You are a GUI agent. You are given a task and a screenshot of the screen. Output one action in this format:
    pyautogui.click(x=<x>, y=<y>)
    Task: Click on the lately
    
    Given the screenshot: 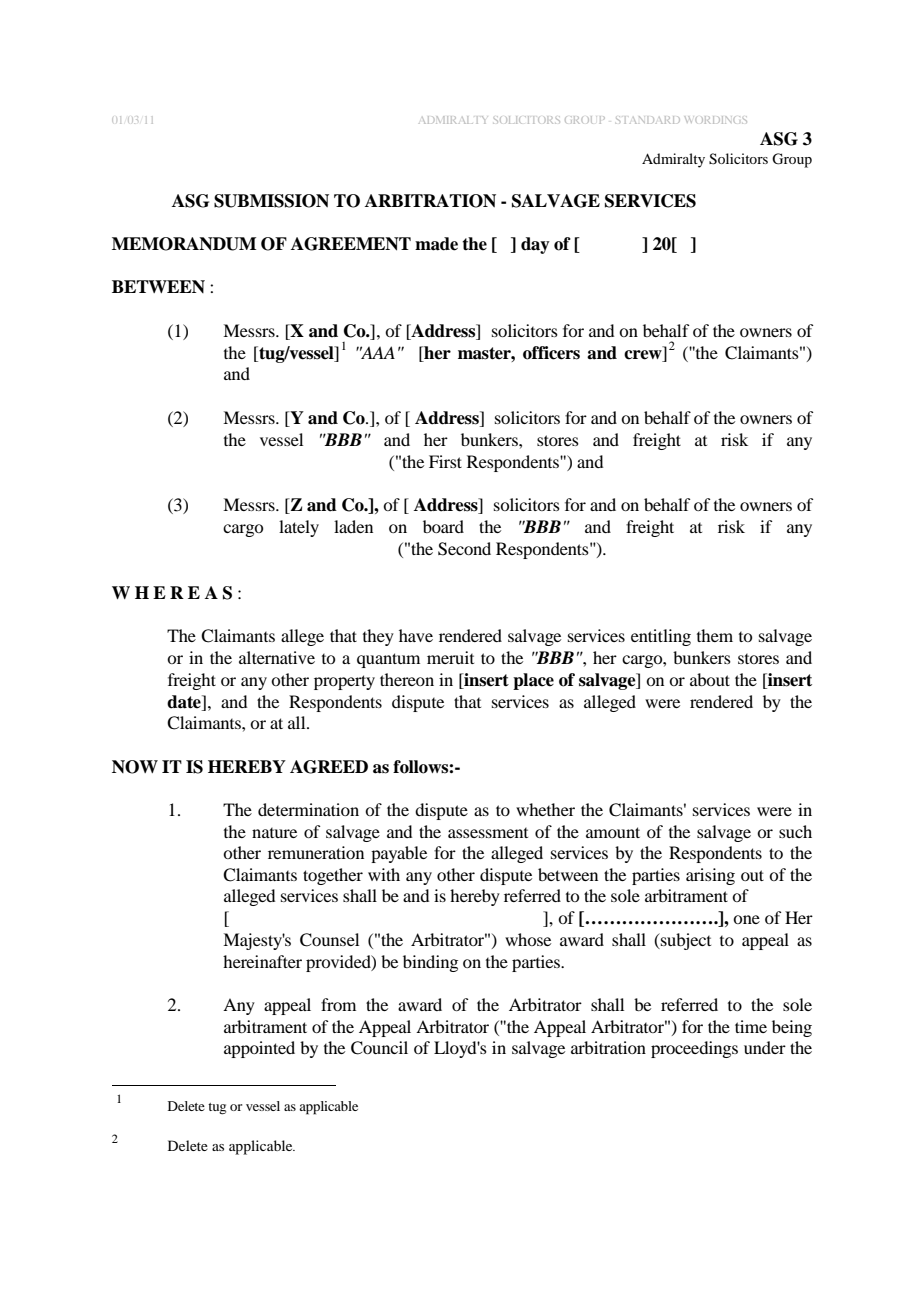 What is the action you would take?
    pyautogui.click(x=299, y=528)
